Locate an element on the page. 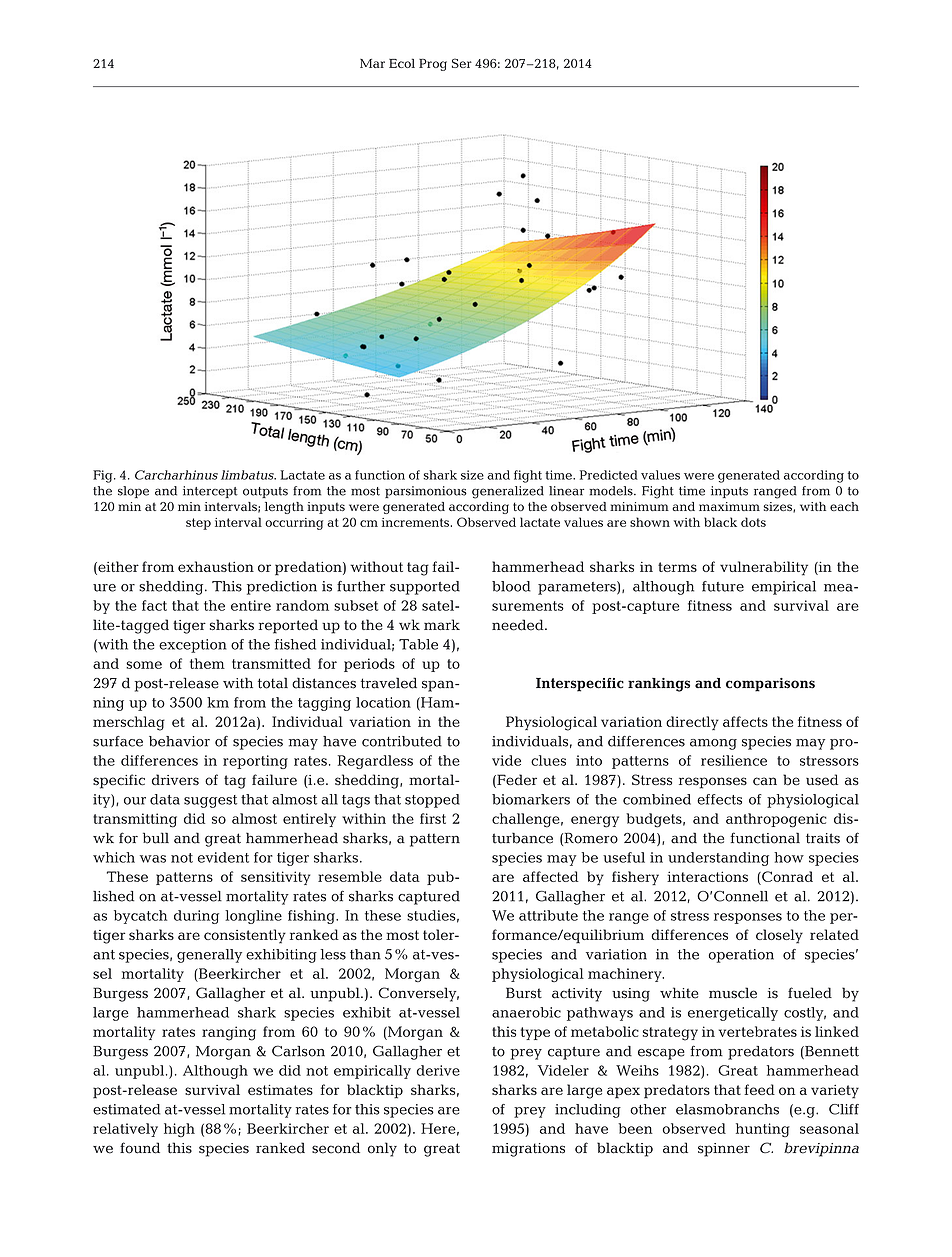  can is located at coordinates (765, 781).
